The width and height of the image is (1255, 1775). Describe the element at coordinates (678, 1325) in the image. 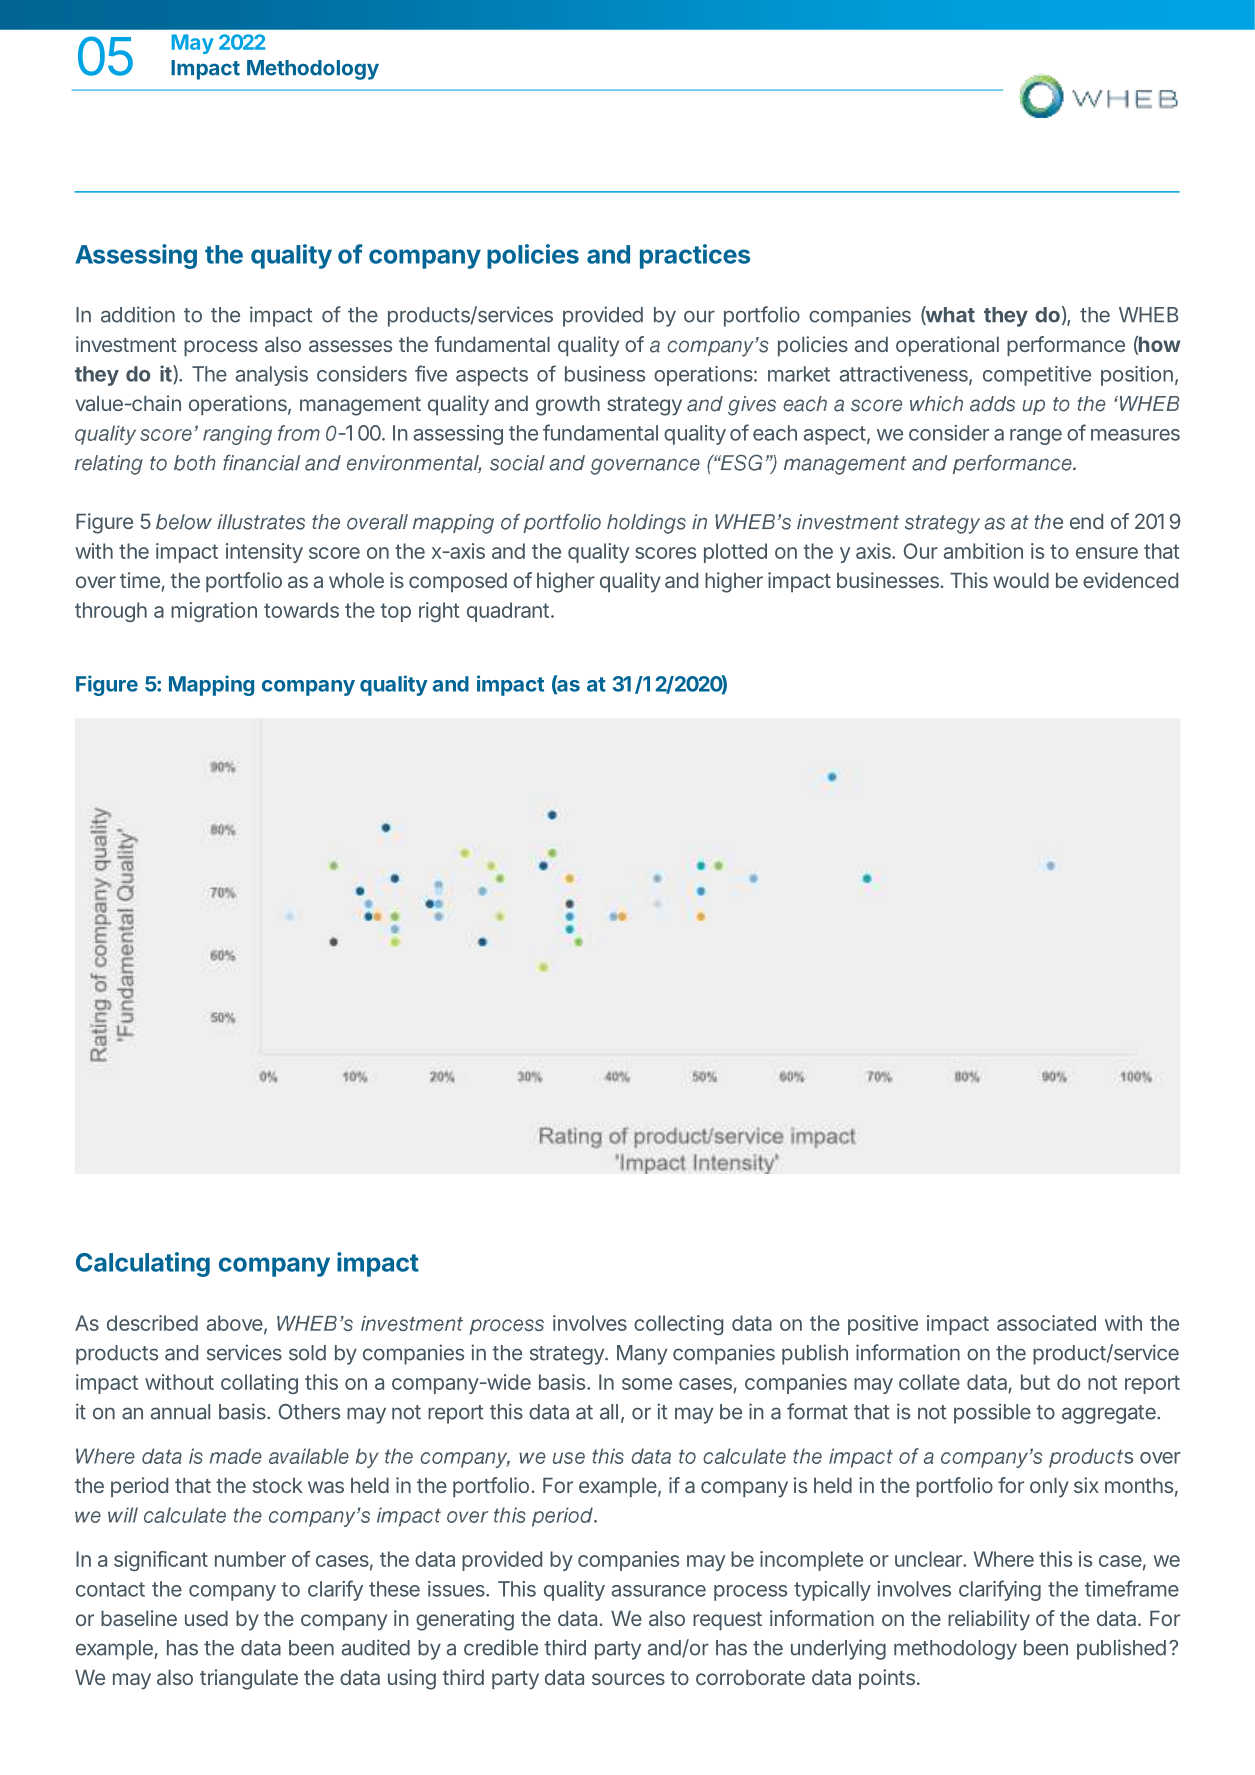

I see `collecting` at that location.
